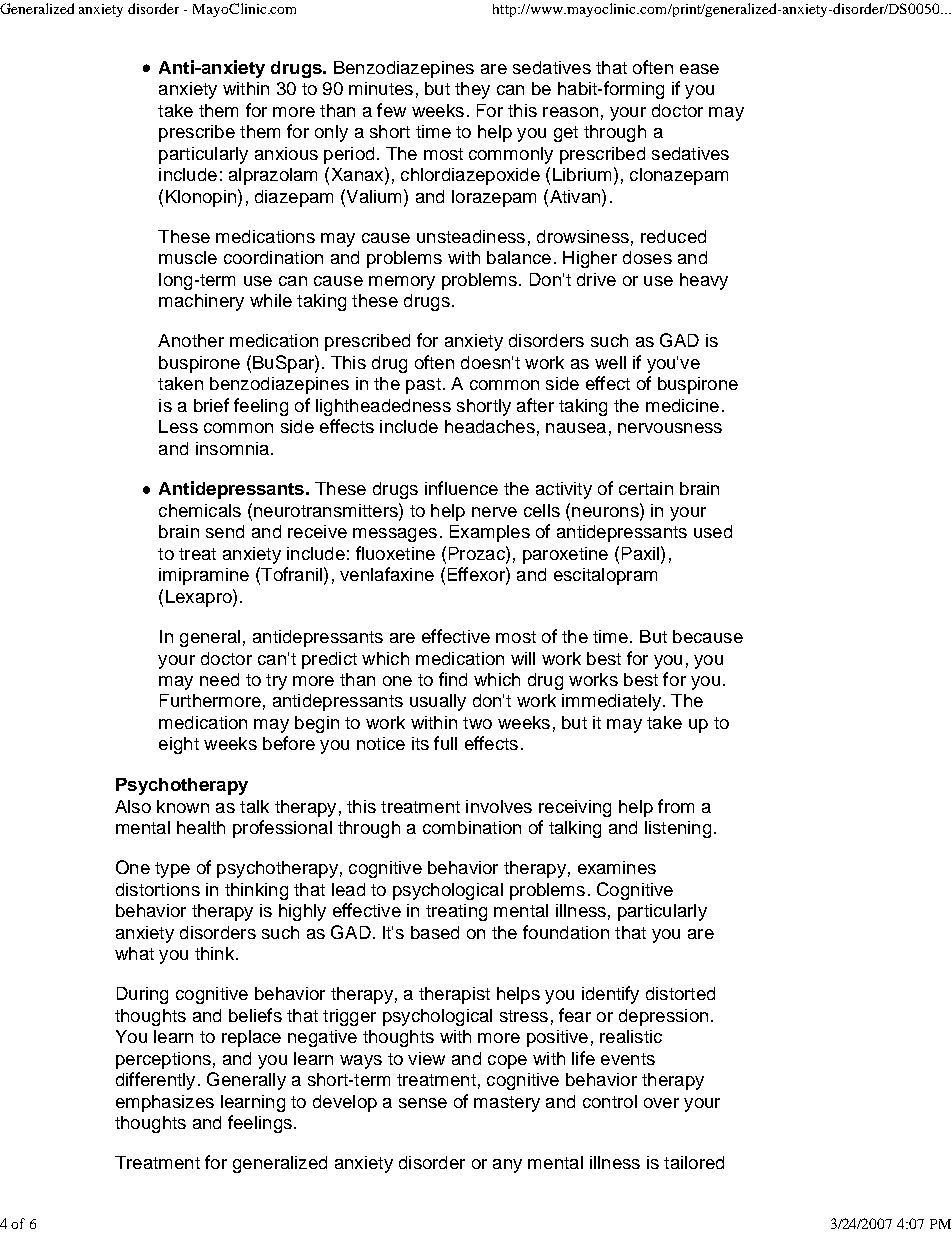  Describe the element at coordinates (200, 510) in the screenshot. I see `chemicals` at that location.
